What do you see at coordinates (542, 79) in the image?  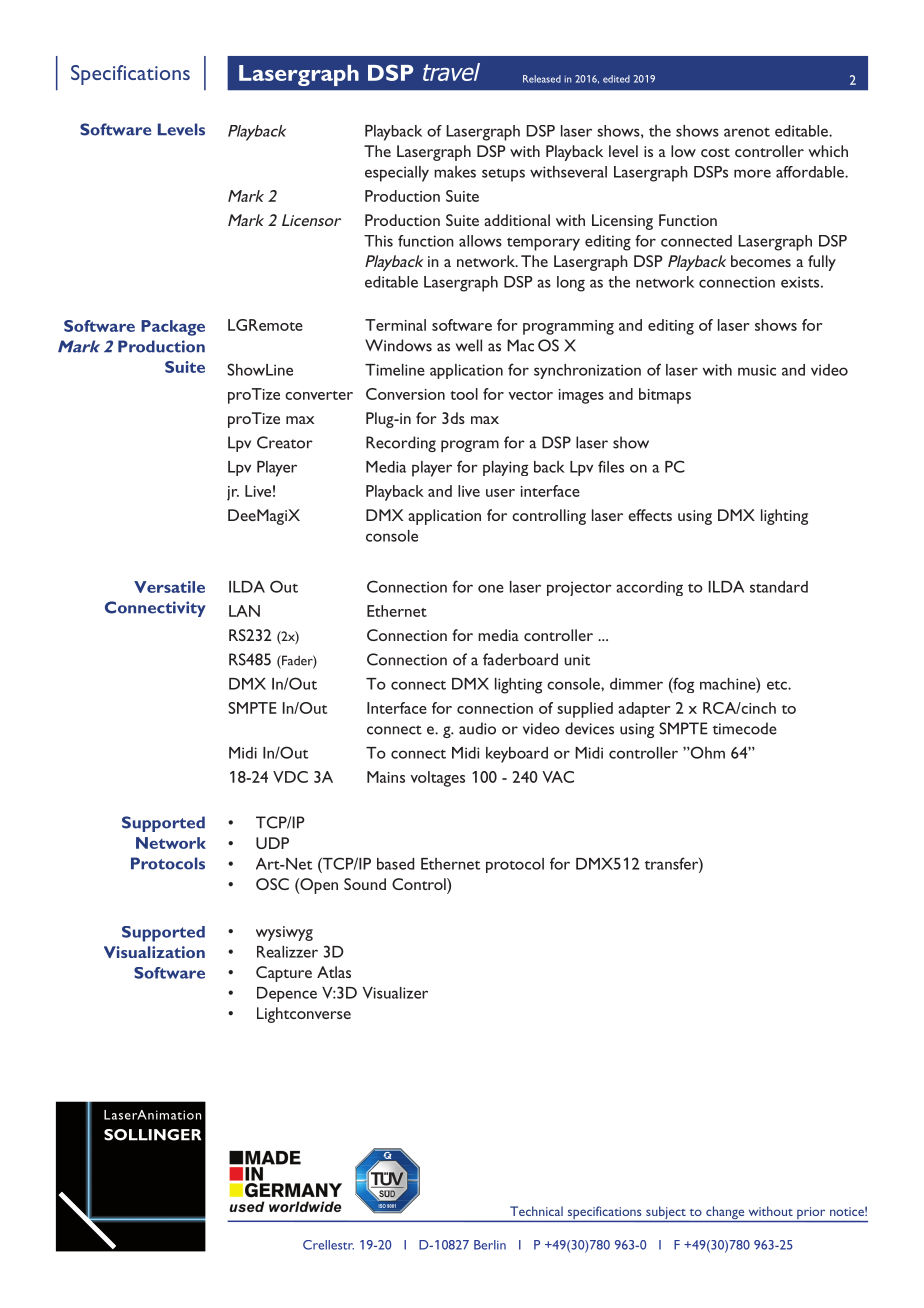 I see `Released` at bounding box center [542, 79].
